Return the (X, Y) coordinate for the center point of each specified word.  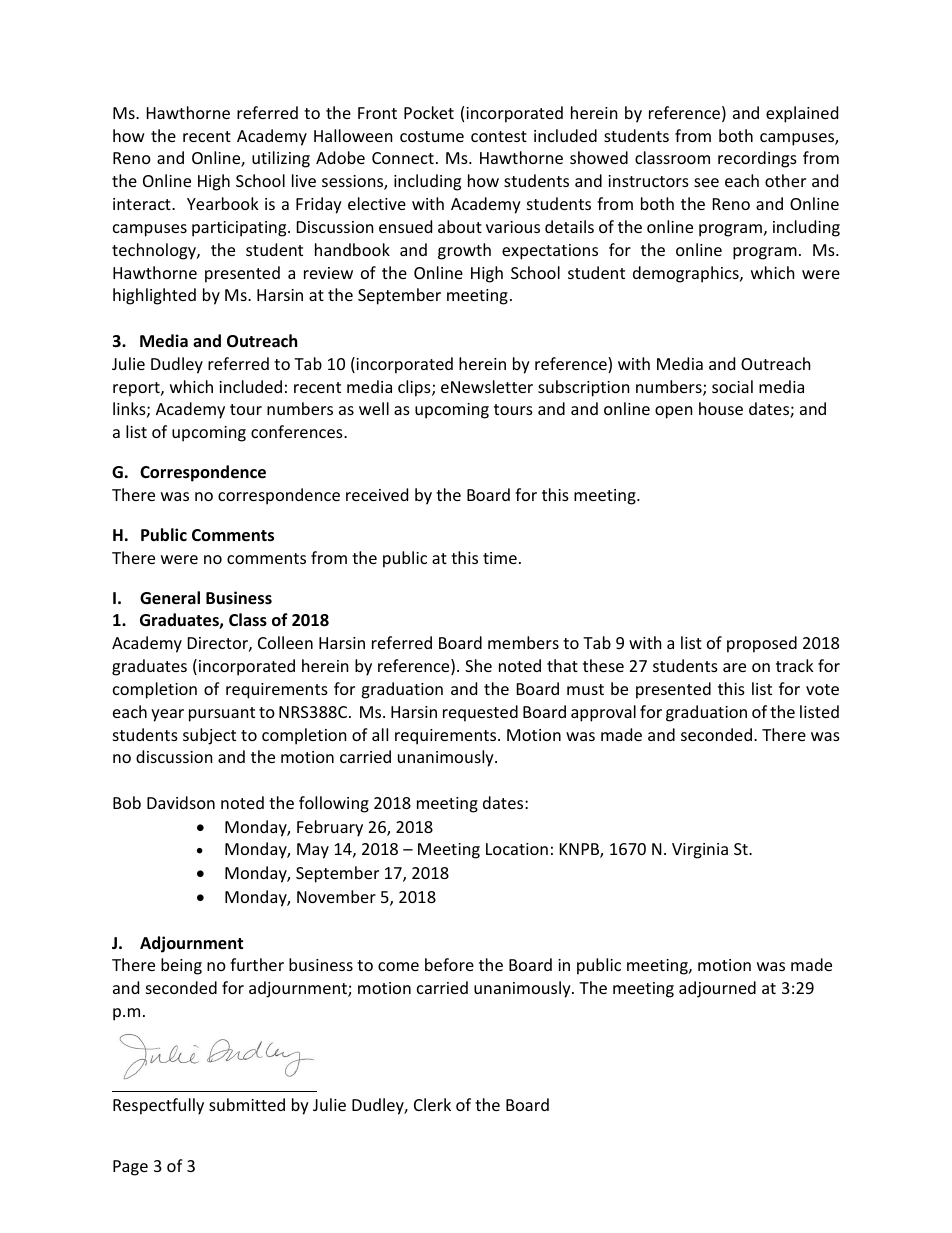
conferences (298, 431)
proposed (762, 644)
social (732, 386)
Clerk (432, 1104)
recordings (757, 159)
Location (517, 849)
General (170, 598)
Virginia (700, 851)
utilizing (281, 159)
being (181, 966)
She (478, 665)
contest (499, 136)
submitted (247, 1104)
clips (415, 388)
